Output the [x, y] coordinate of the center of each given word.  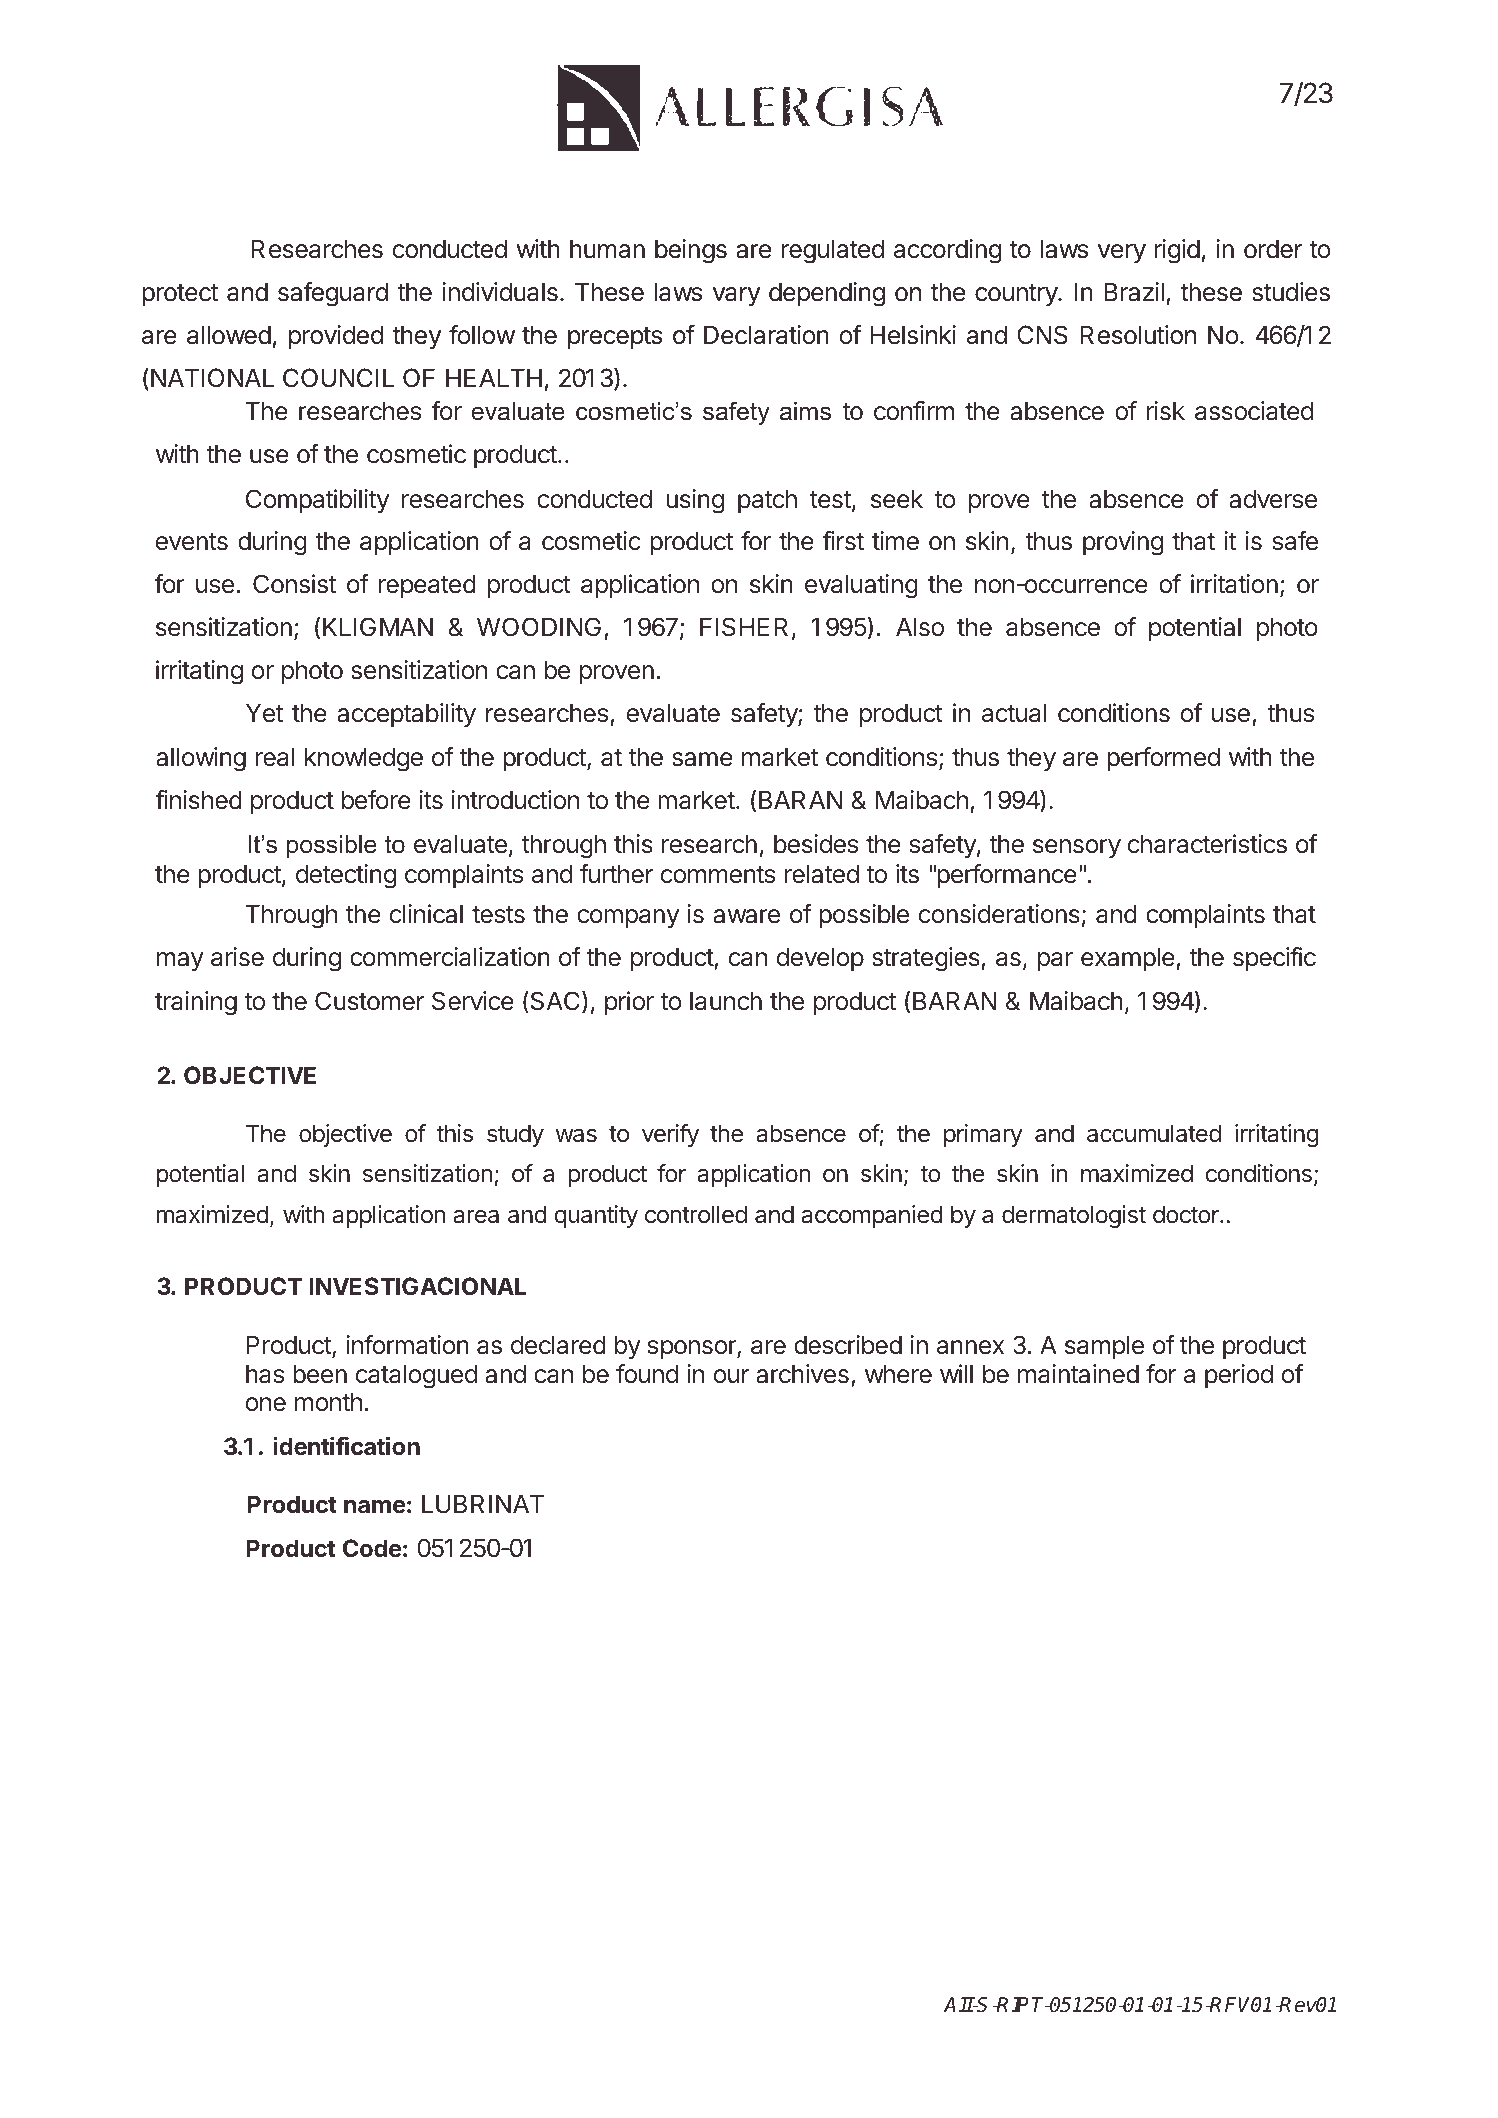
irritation [1234, 584]
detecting [346, 876]
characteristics [1207, 844]
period [1239, 1376]
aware [746, 916]
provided [336, 337]
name [375, 1507]
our [731, 1376]
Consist [294, 584]
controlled [696, 1214]
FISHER [744, 627]
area [476, 1217]
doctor [1187, 1214]
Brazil [1134, 292]
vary [737, 296]
